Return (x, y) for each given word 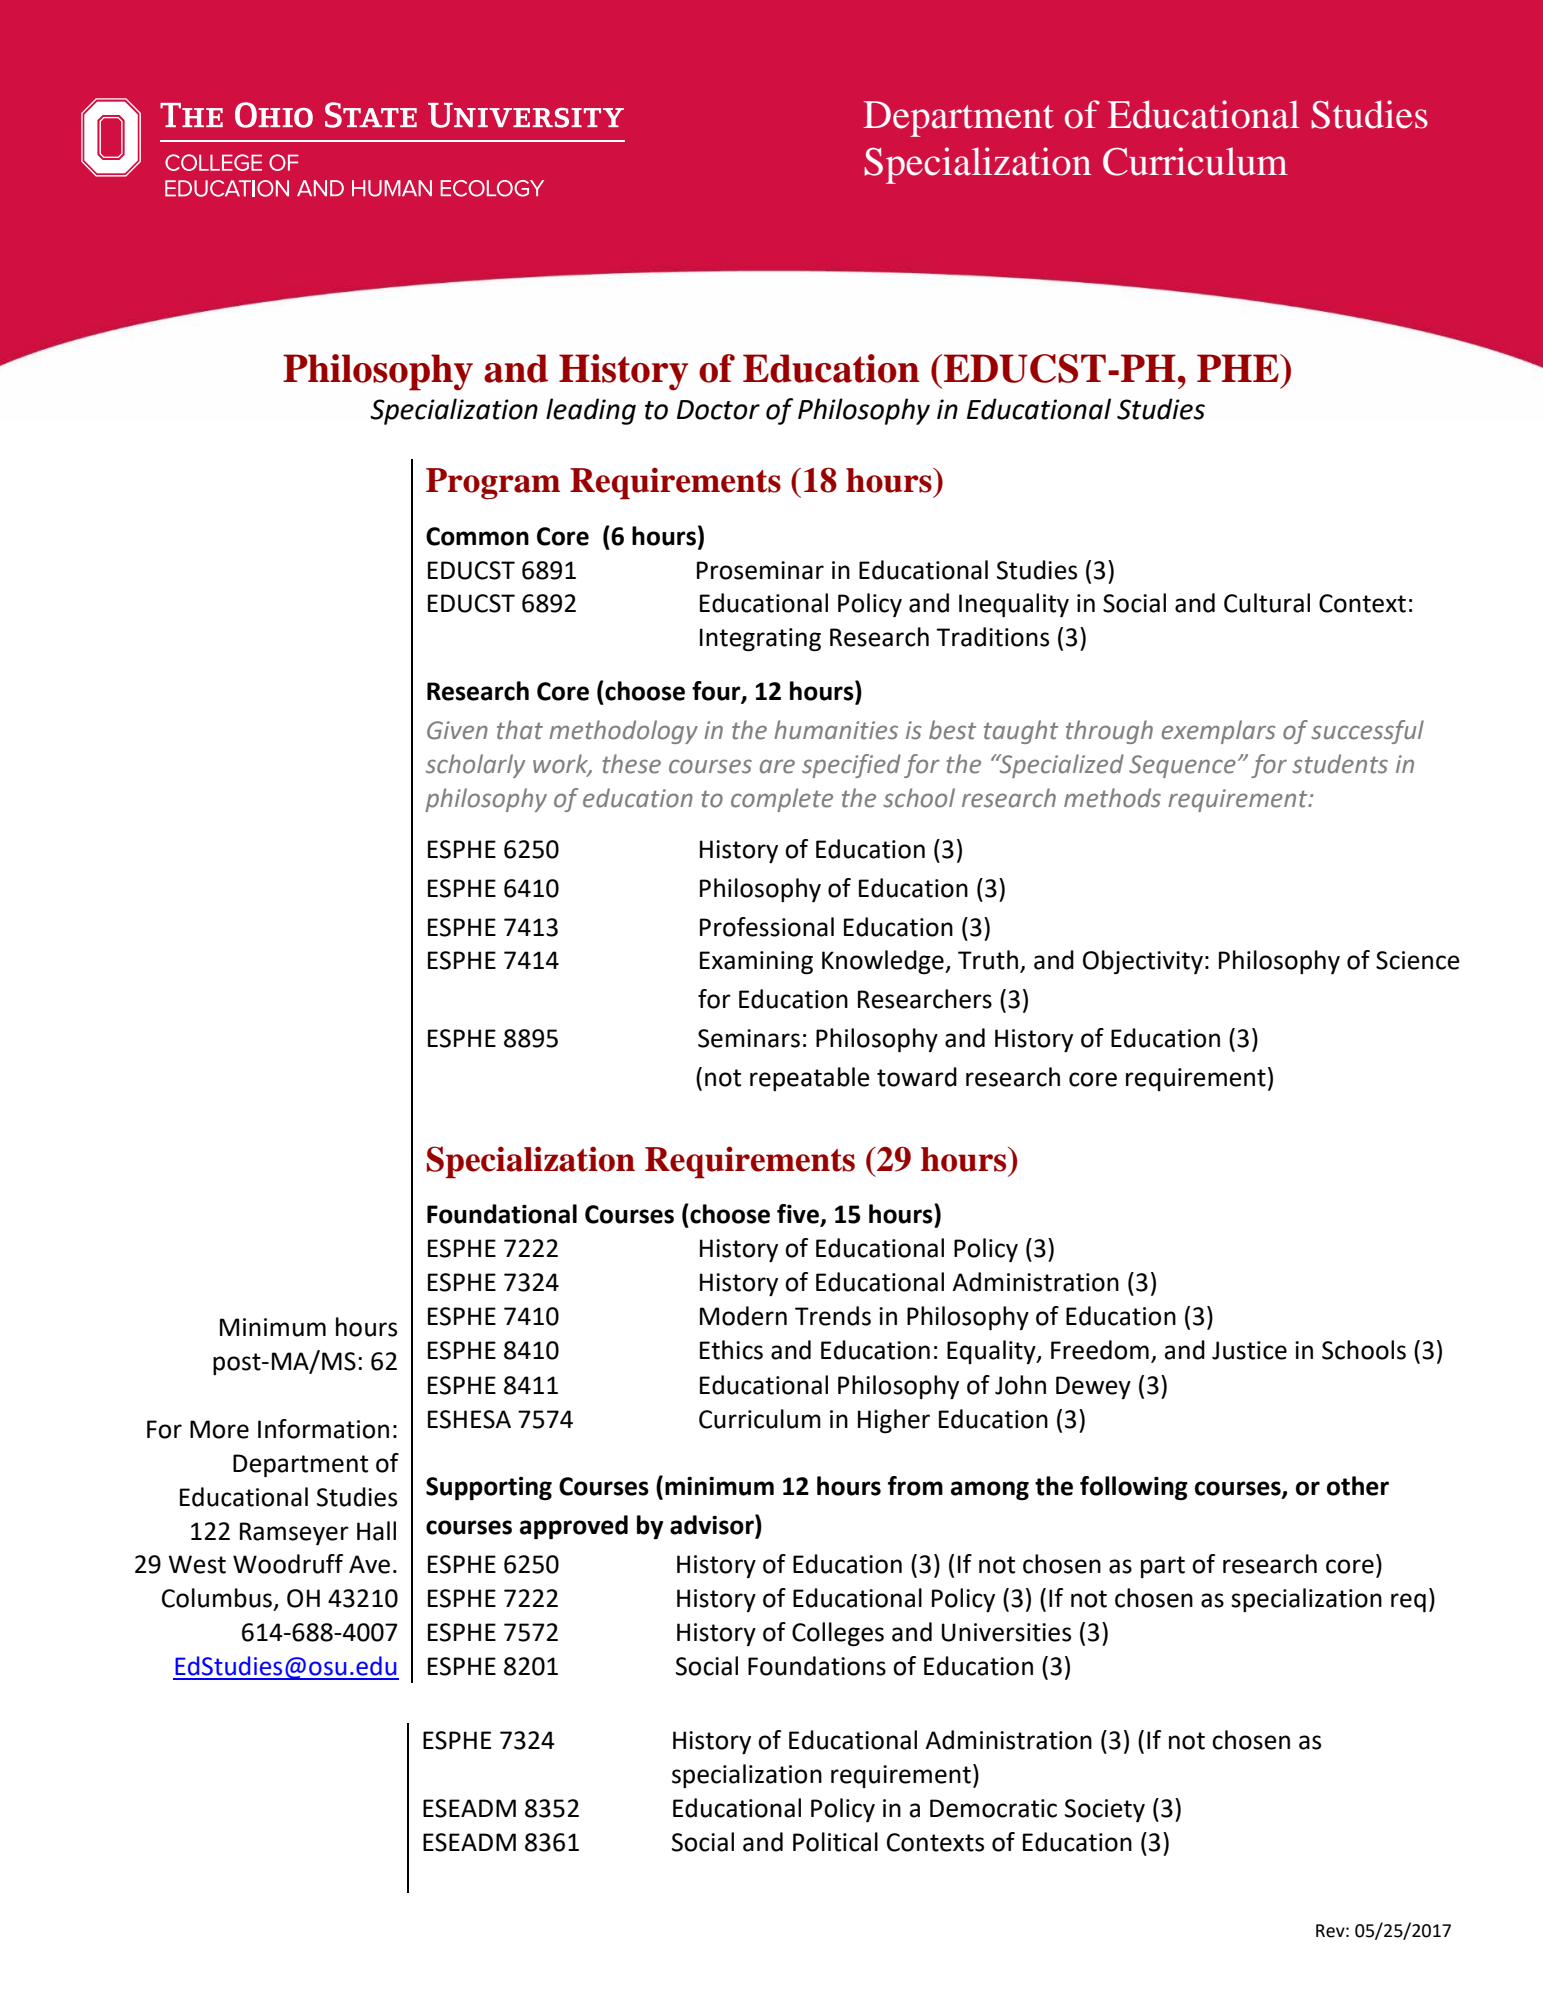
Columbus (217, 1598)
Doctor (718, 410)
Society (1105, 1810)
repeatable (810, 1079)
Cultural (1267, 603)
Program (493, 484)
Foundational (502, 1214)
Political (835, 1842)
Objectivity (1143, 962)
